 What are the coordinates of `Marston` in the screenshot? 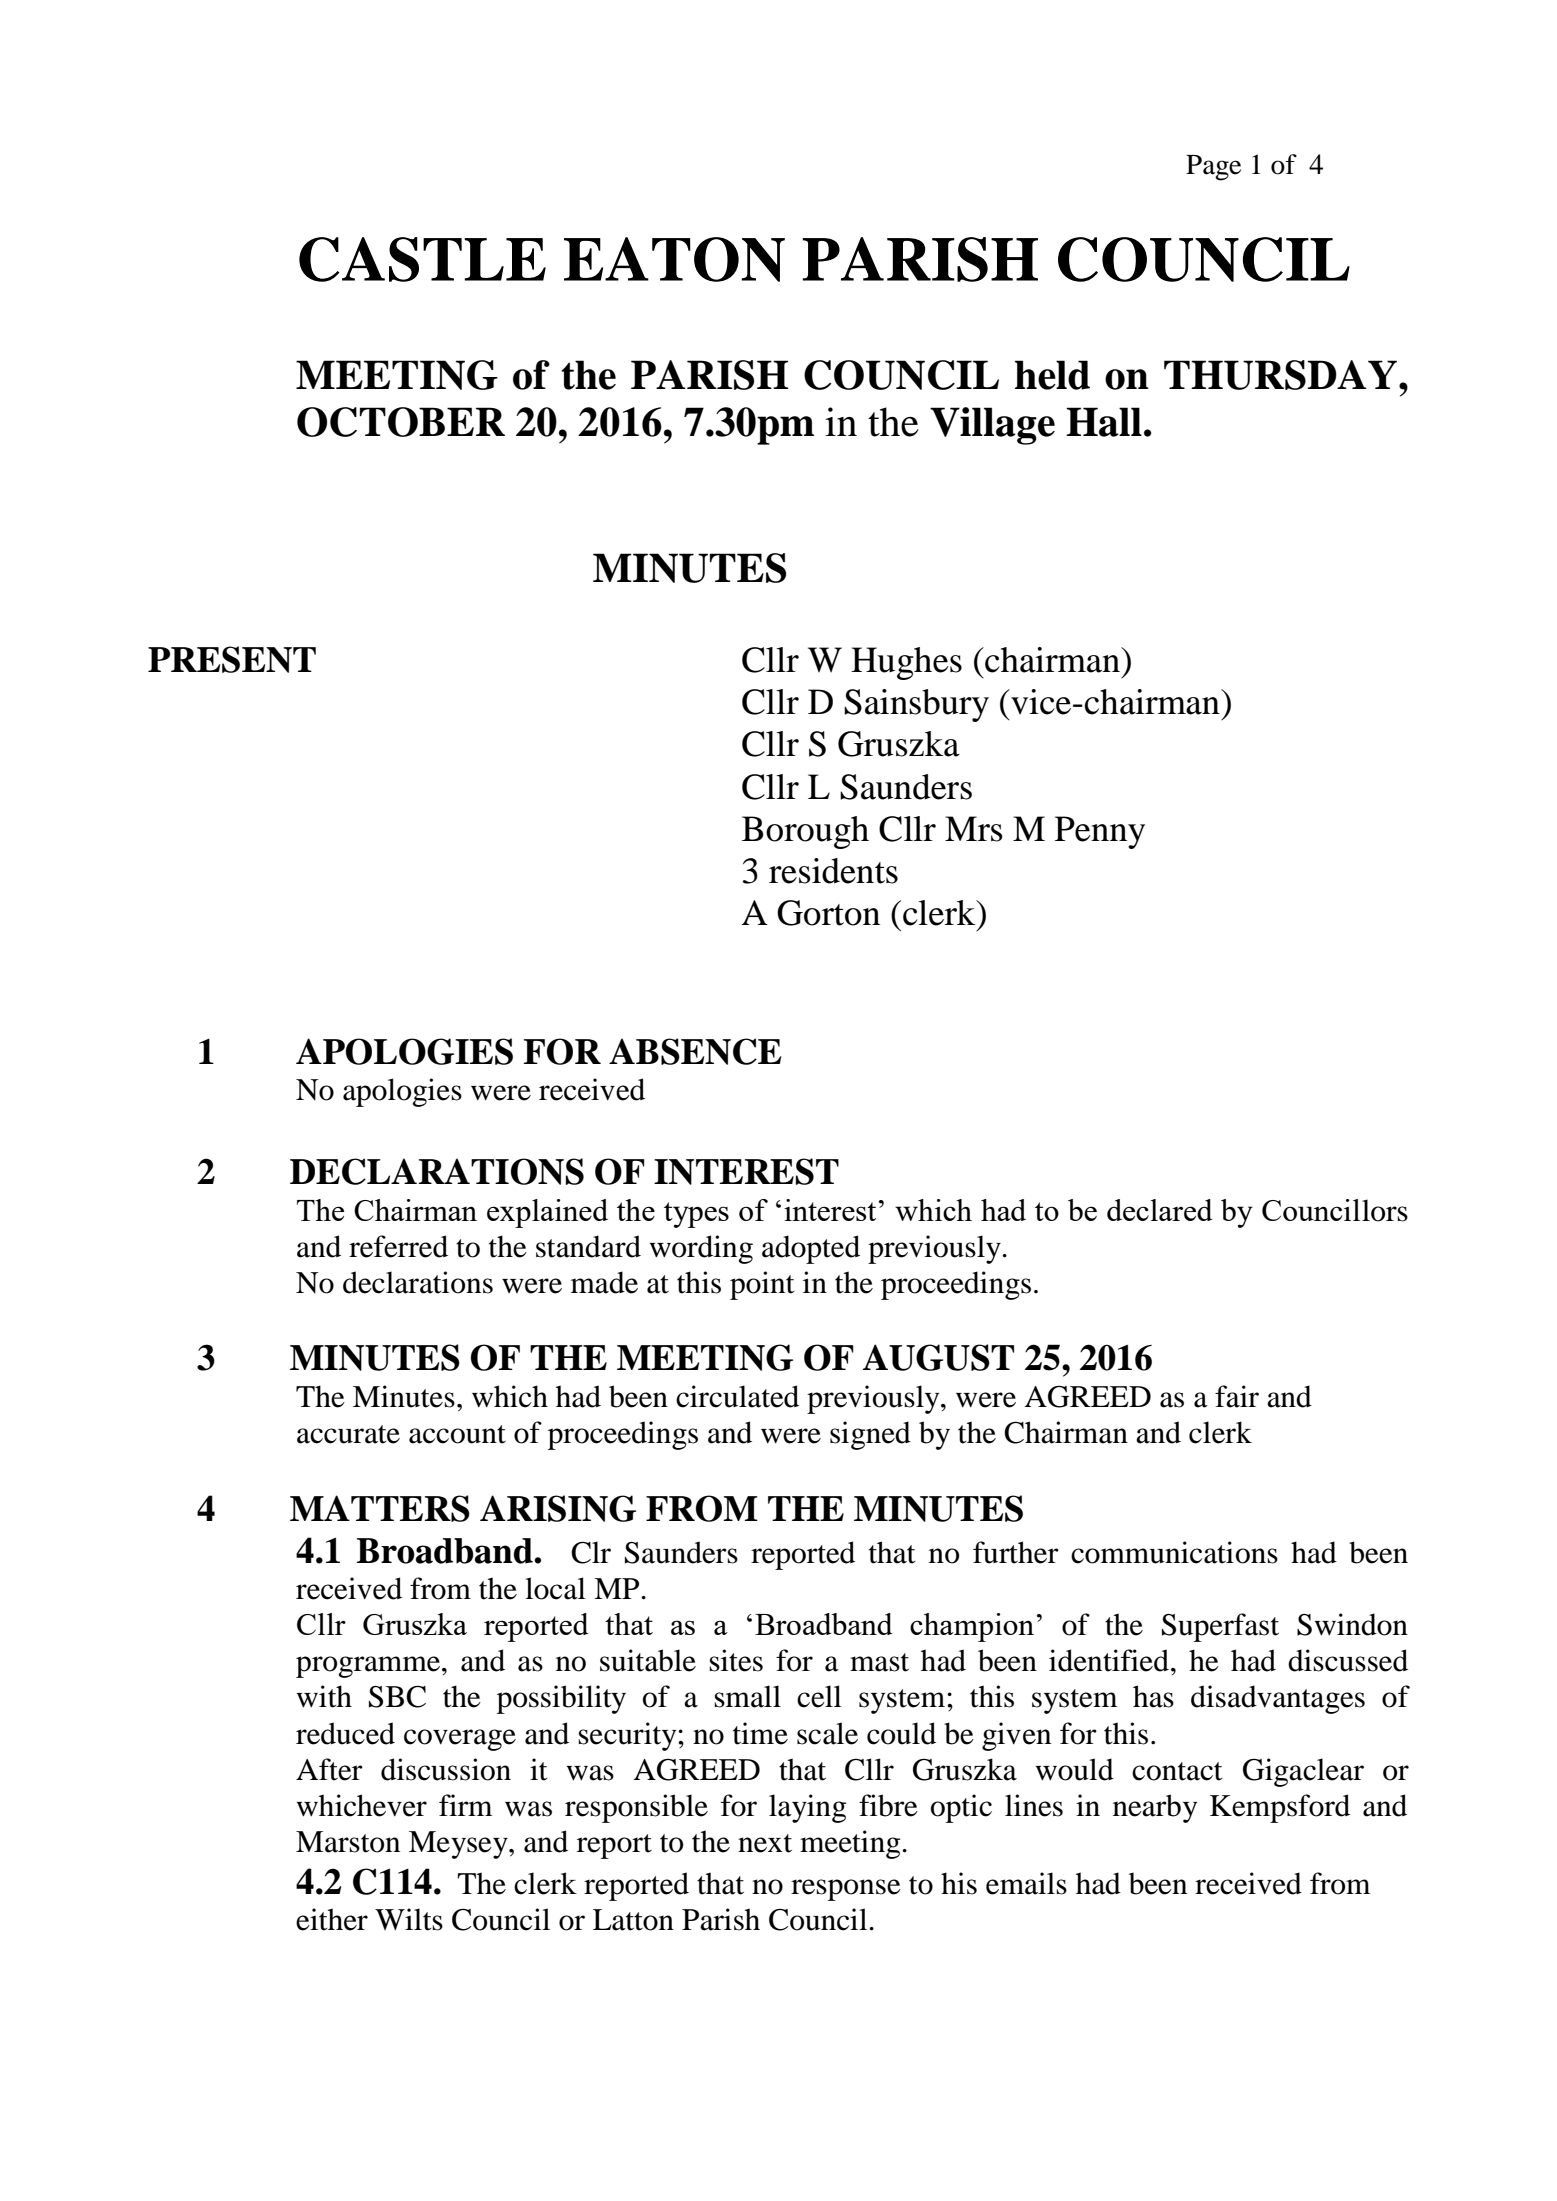 It's located at (348, 1842).
